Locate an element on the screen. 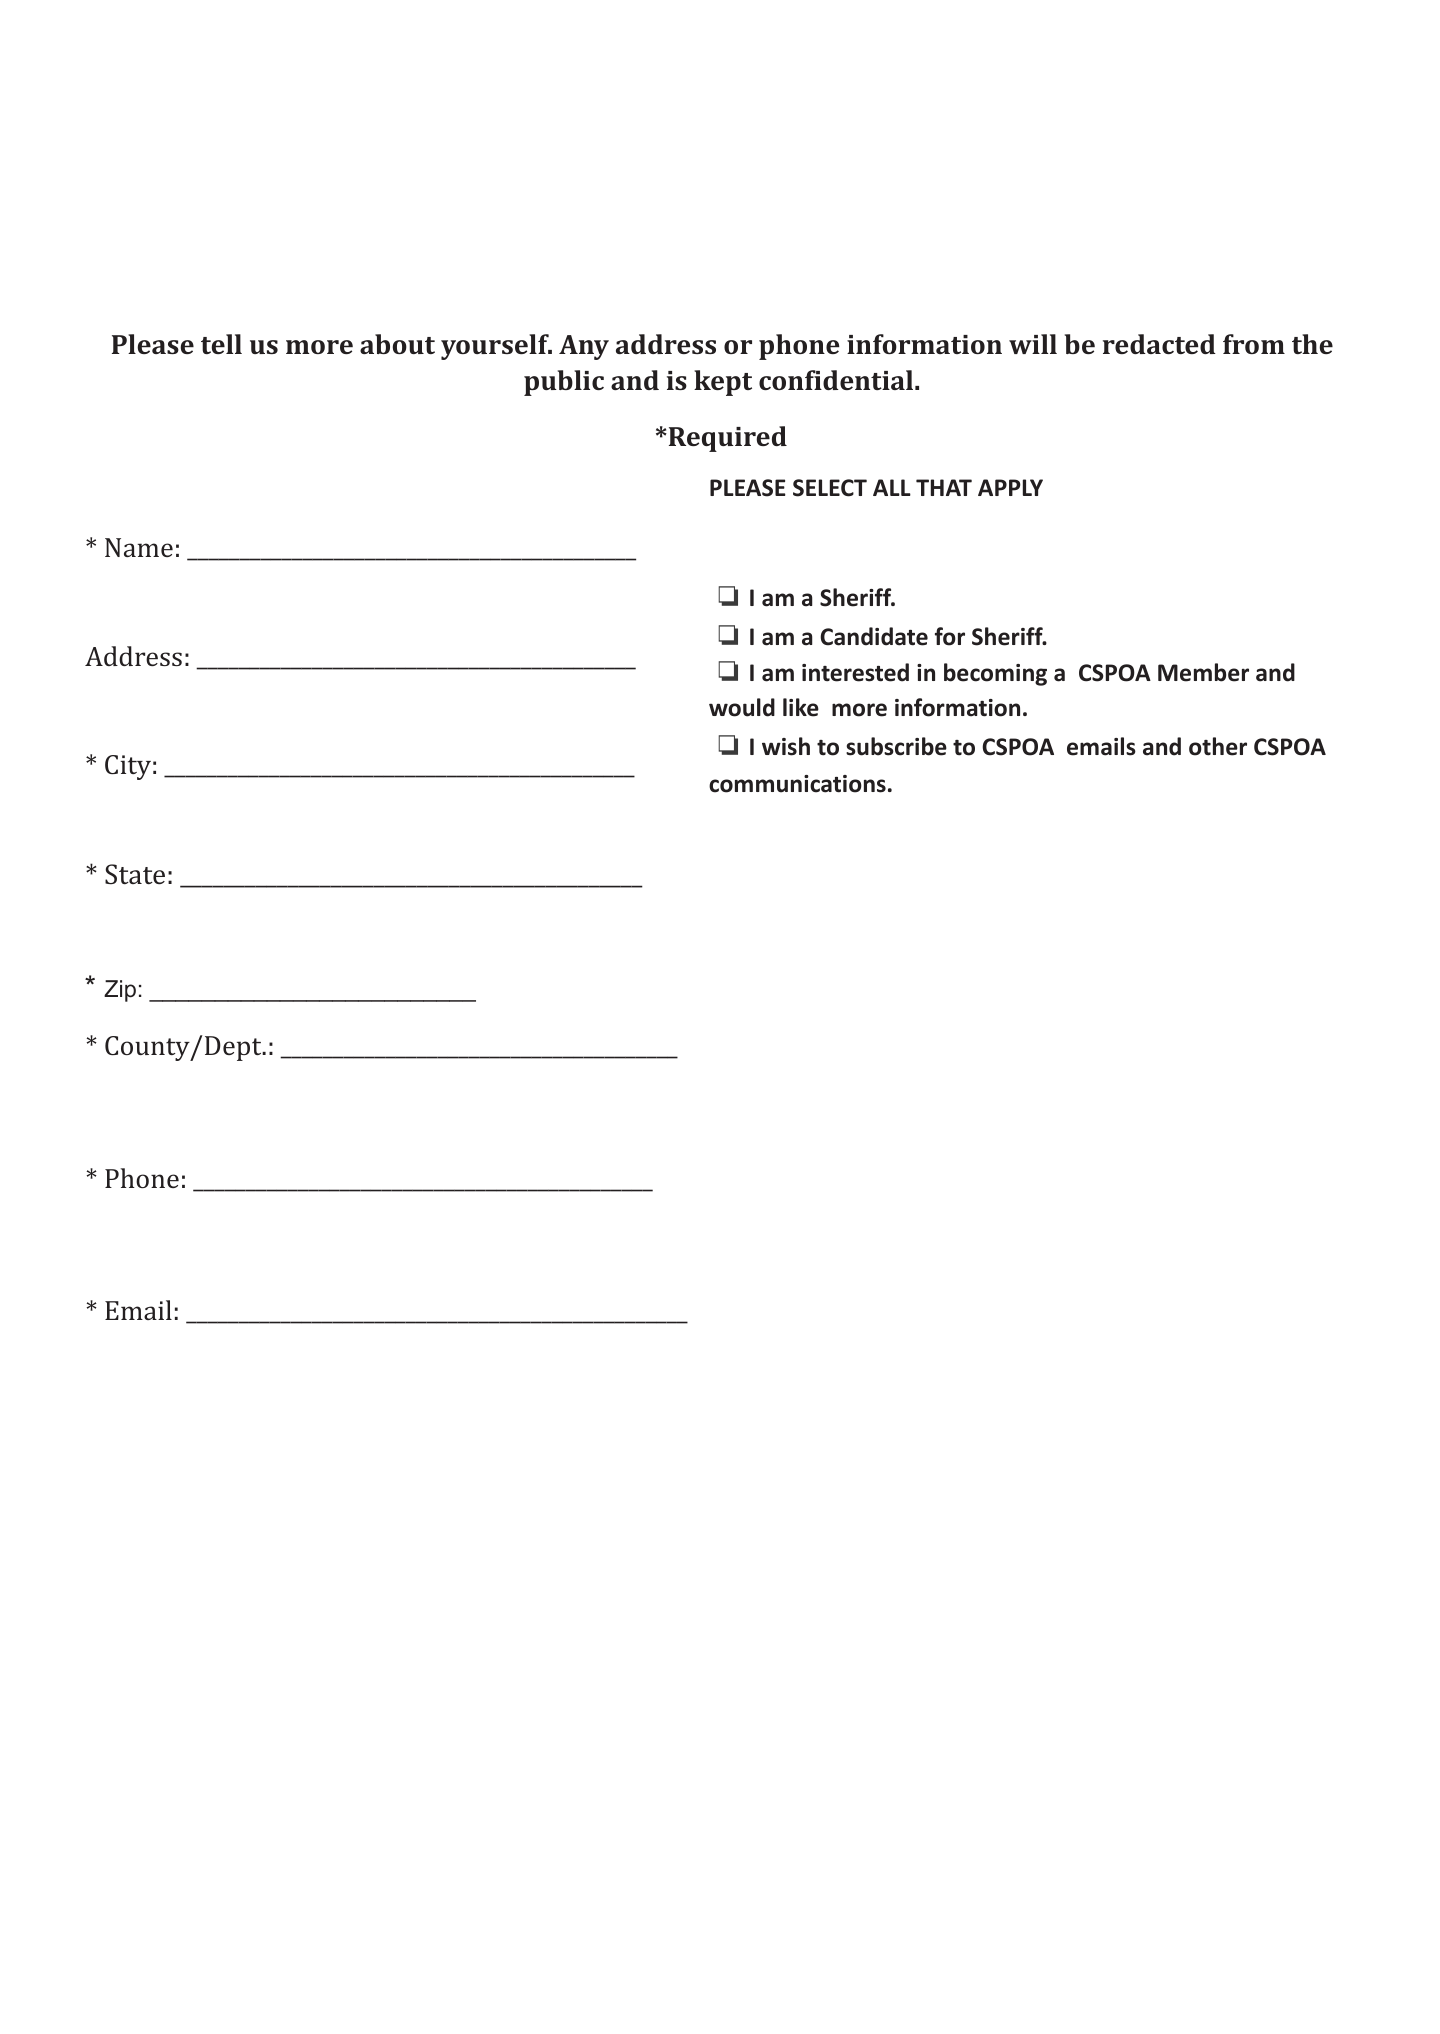 Image resolution: width=1440 pixels, height=2034 pixels. communications is located at coordinates (797, 784).
